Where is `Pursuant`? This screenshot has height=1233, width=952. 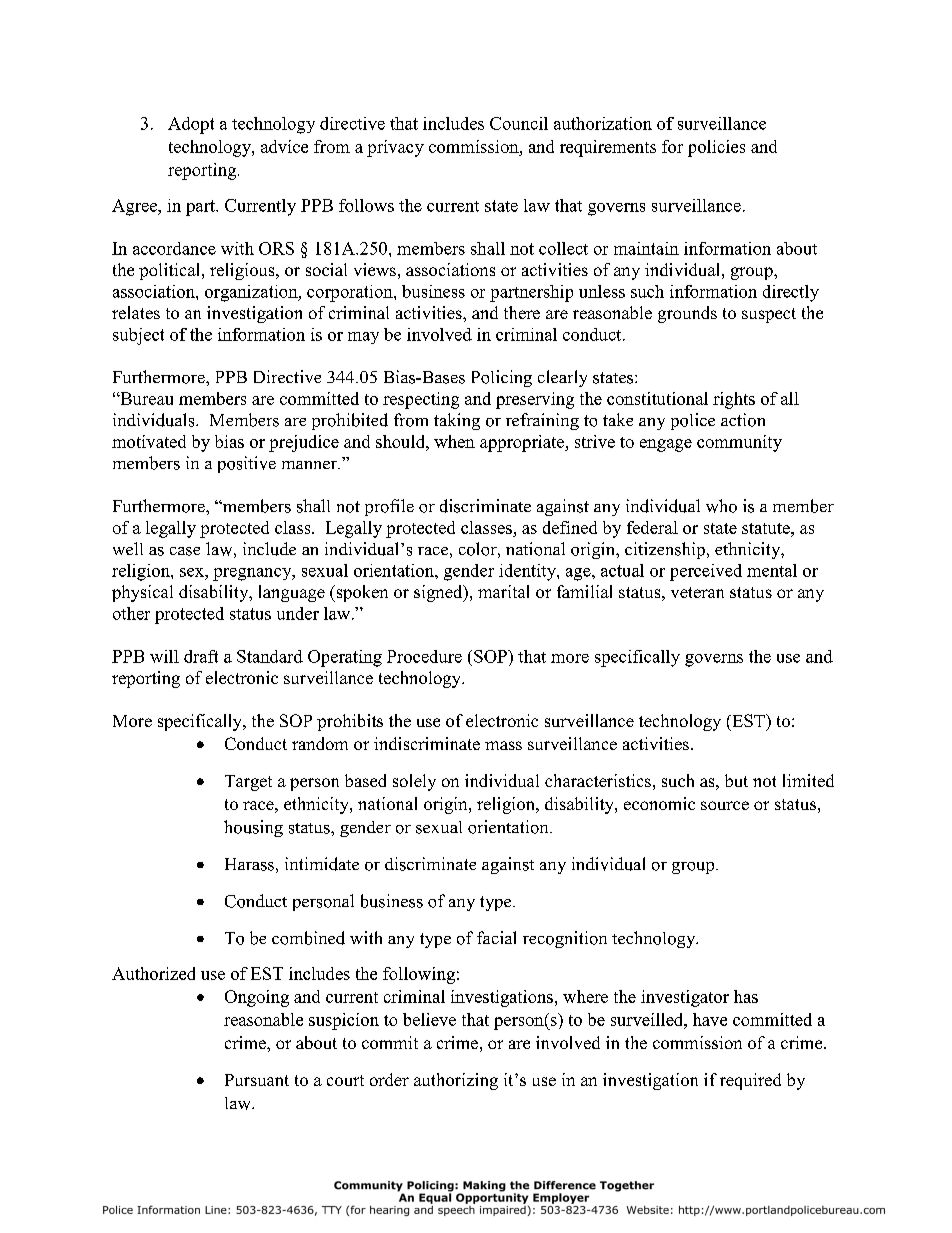
Pursuant is located at coordinates (257, 1080).
